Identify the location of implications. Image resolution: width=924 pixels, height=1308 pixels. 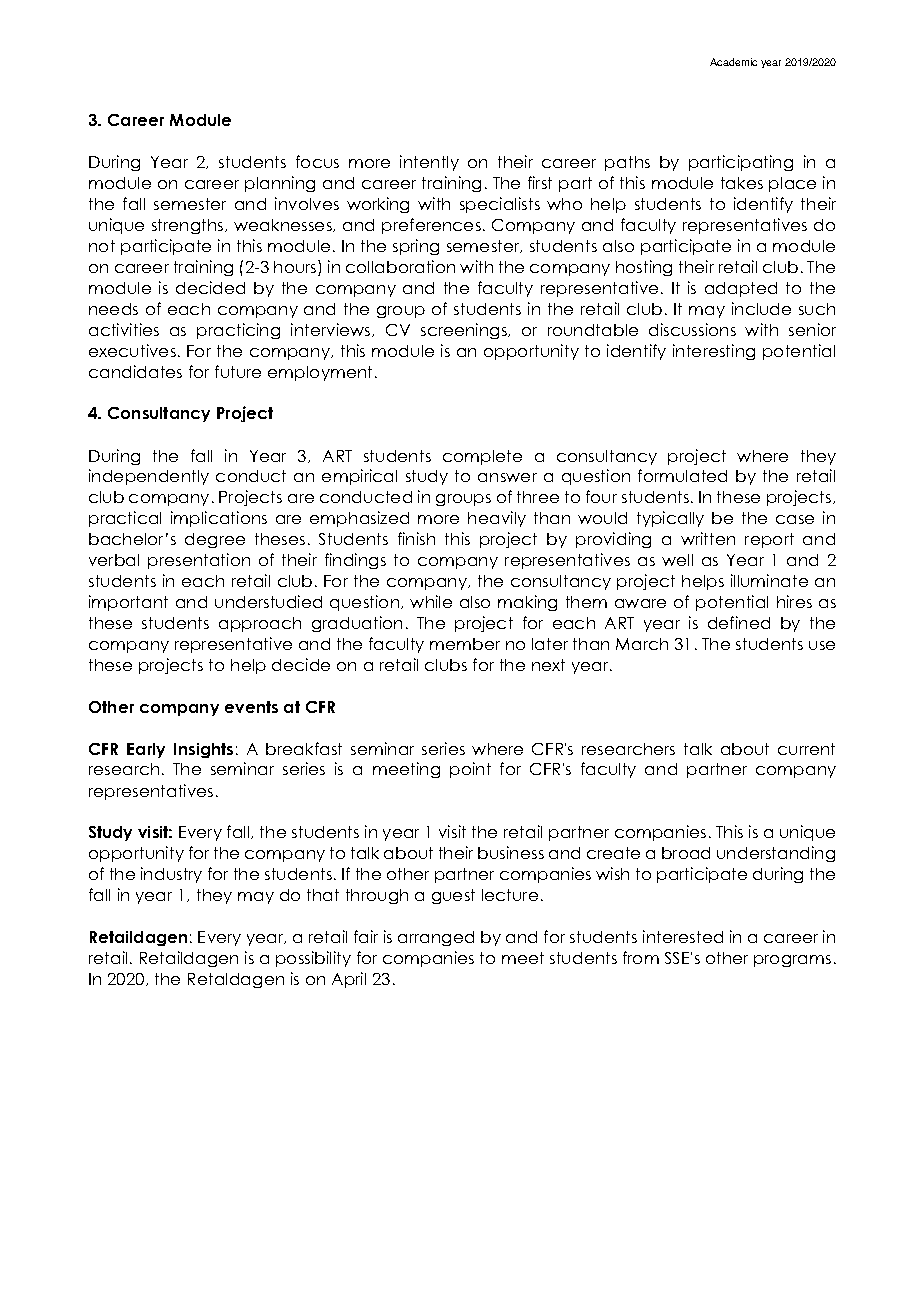
(219, 519).
